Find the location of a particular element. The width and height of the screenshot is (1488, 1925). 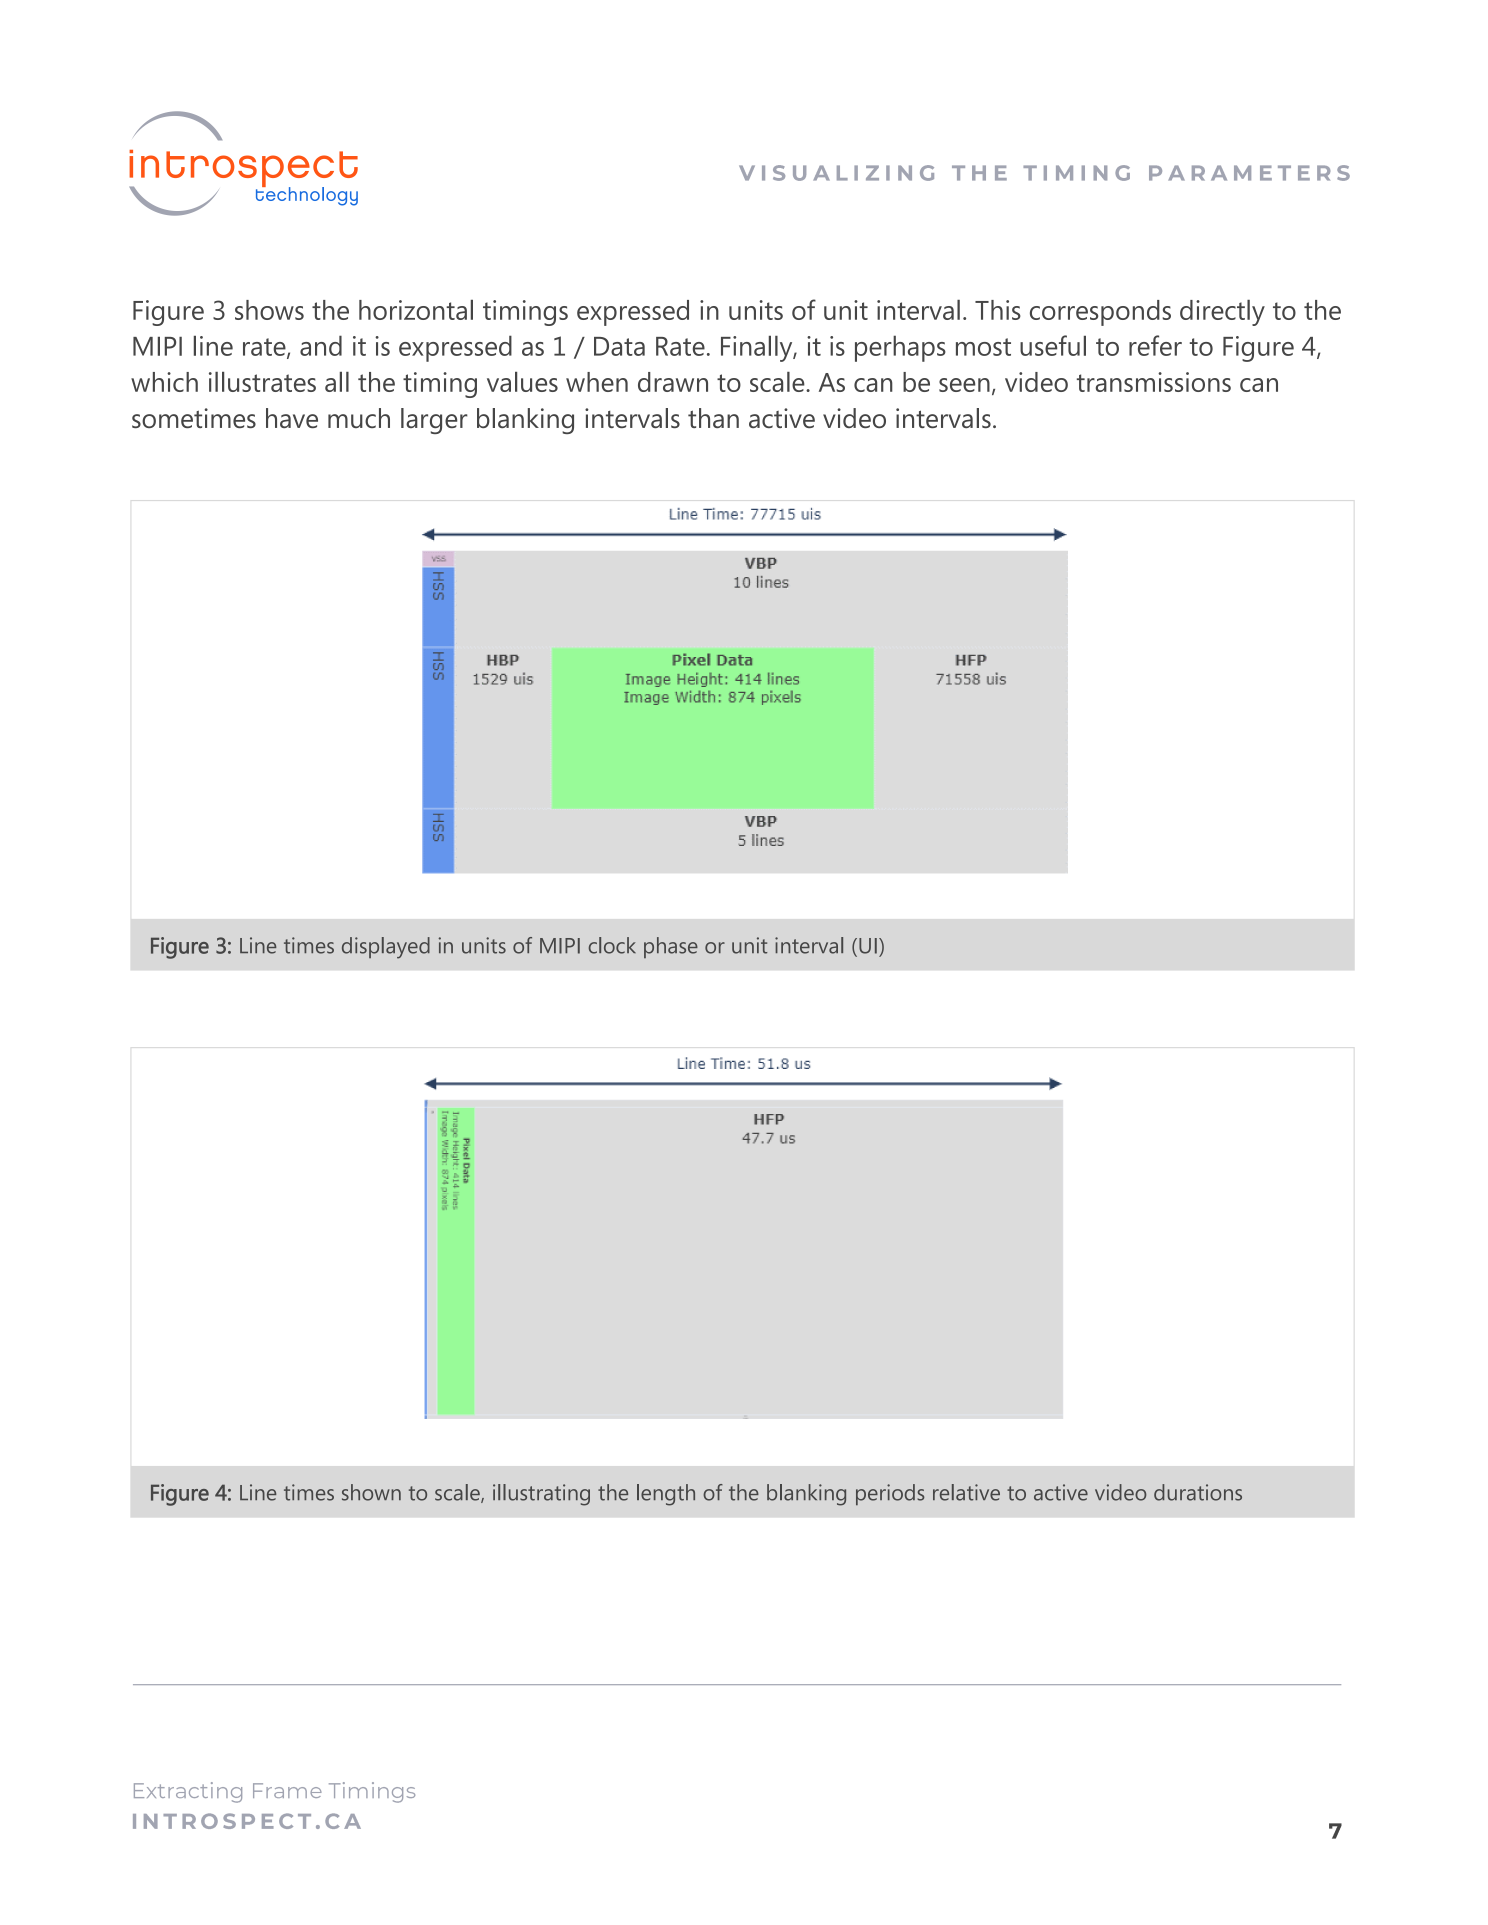

have is located at coordinates (292, 418).
